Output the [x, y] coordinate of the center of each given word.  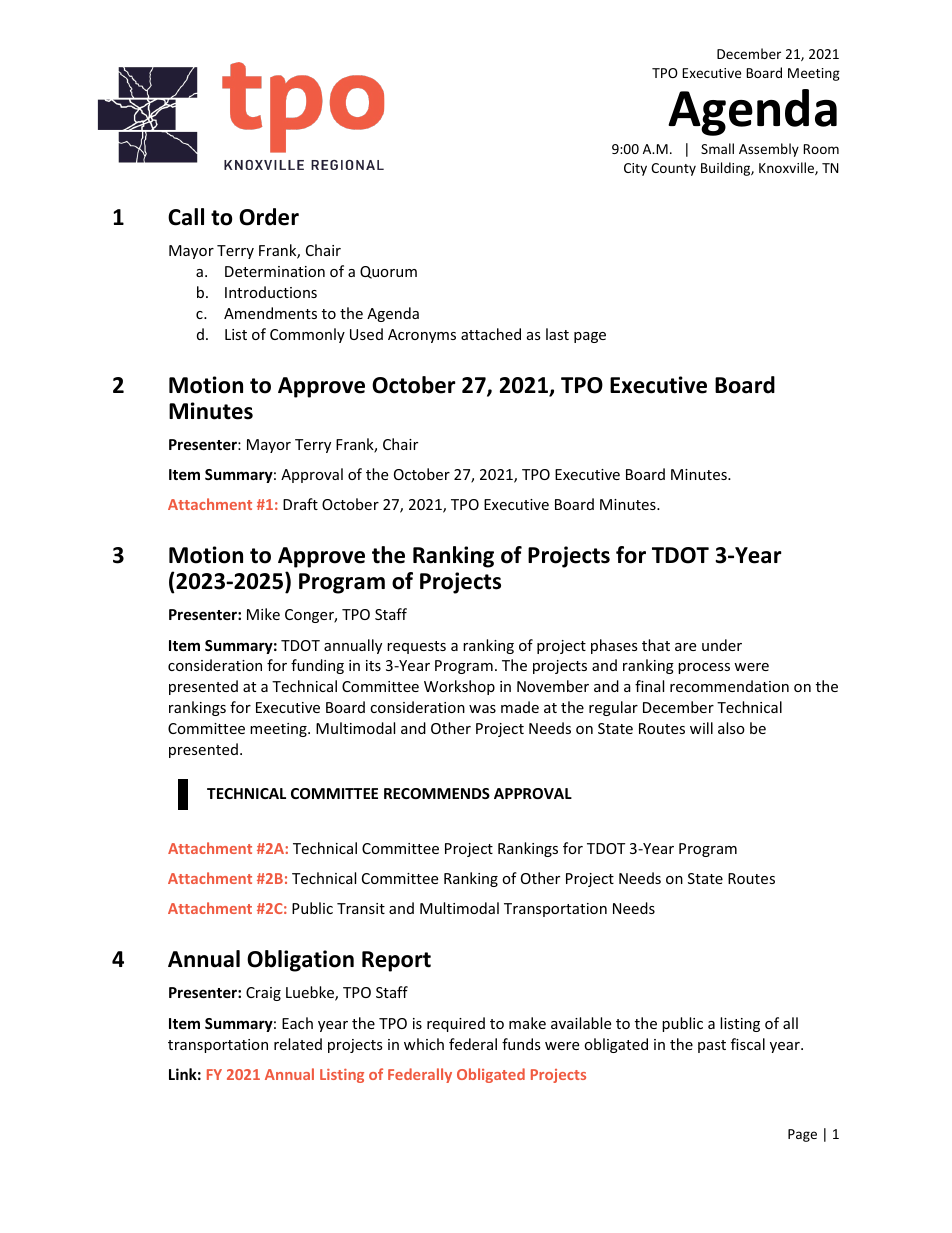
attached [491, 334]
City [635, 169]
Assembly [769, 150]
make [527, 1023]
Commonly [307, 335]
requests [416, 647]
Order [269, 217]
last [557, 334]
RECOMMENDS [437, 793]
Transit [361, 908]
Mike [263, 614]
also [731, 728]
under [722, 645]
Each [297, 1023]
